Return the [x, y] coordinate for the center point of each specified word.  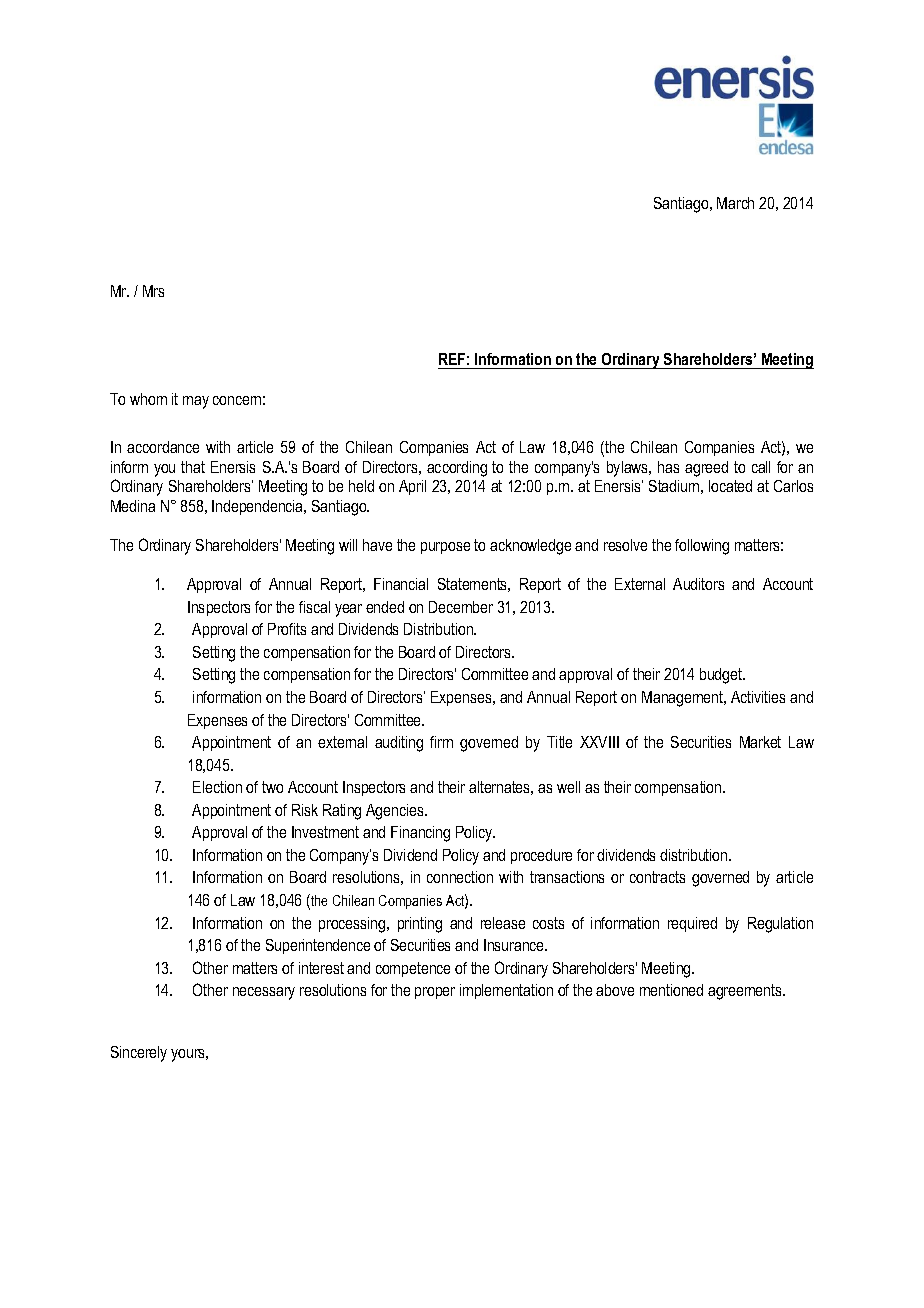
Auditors [698, 584]
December [461, 607]
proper [435, 993]
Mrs [153, 291]
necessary [264, 993]
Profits [287, 629]
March [735, 203]
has [668, 467]
